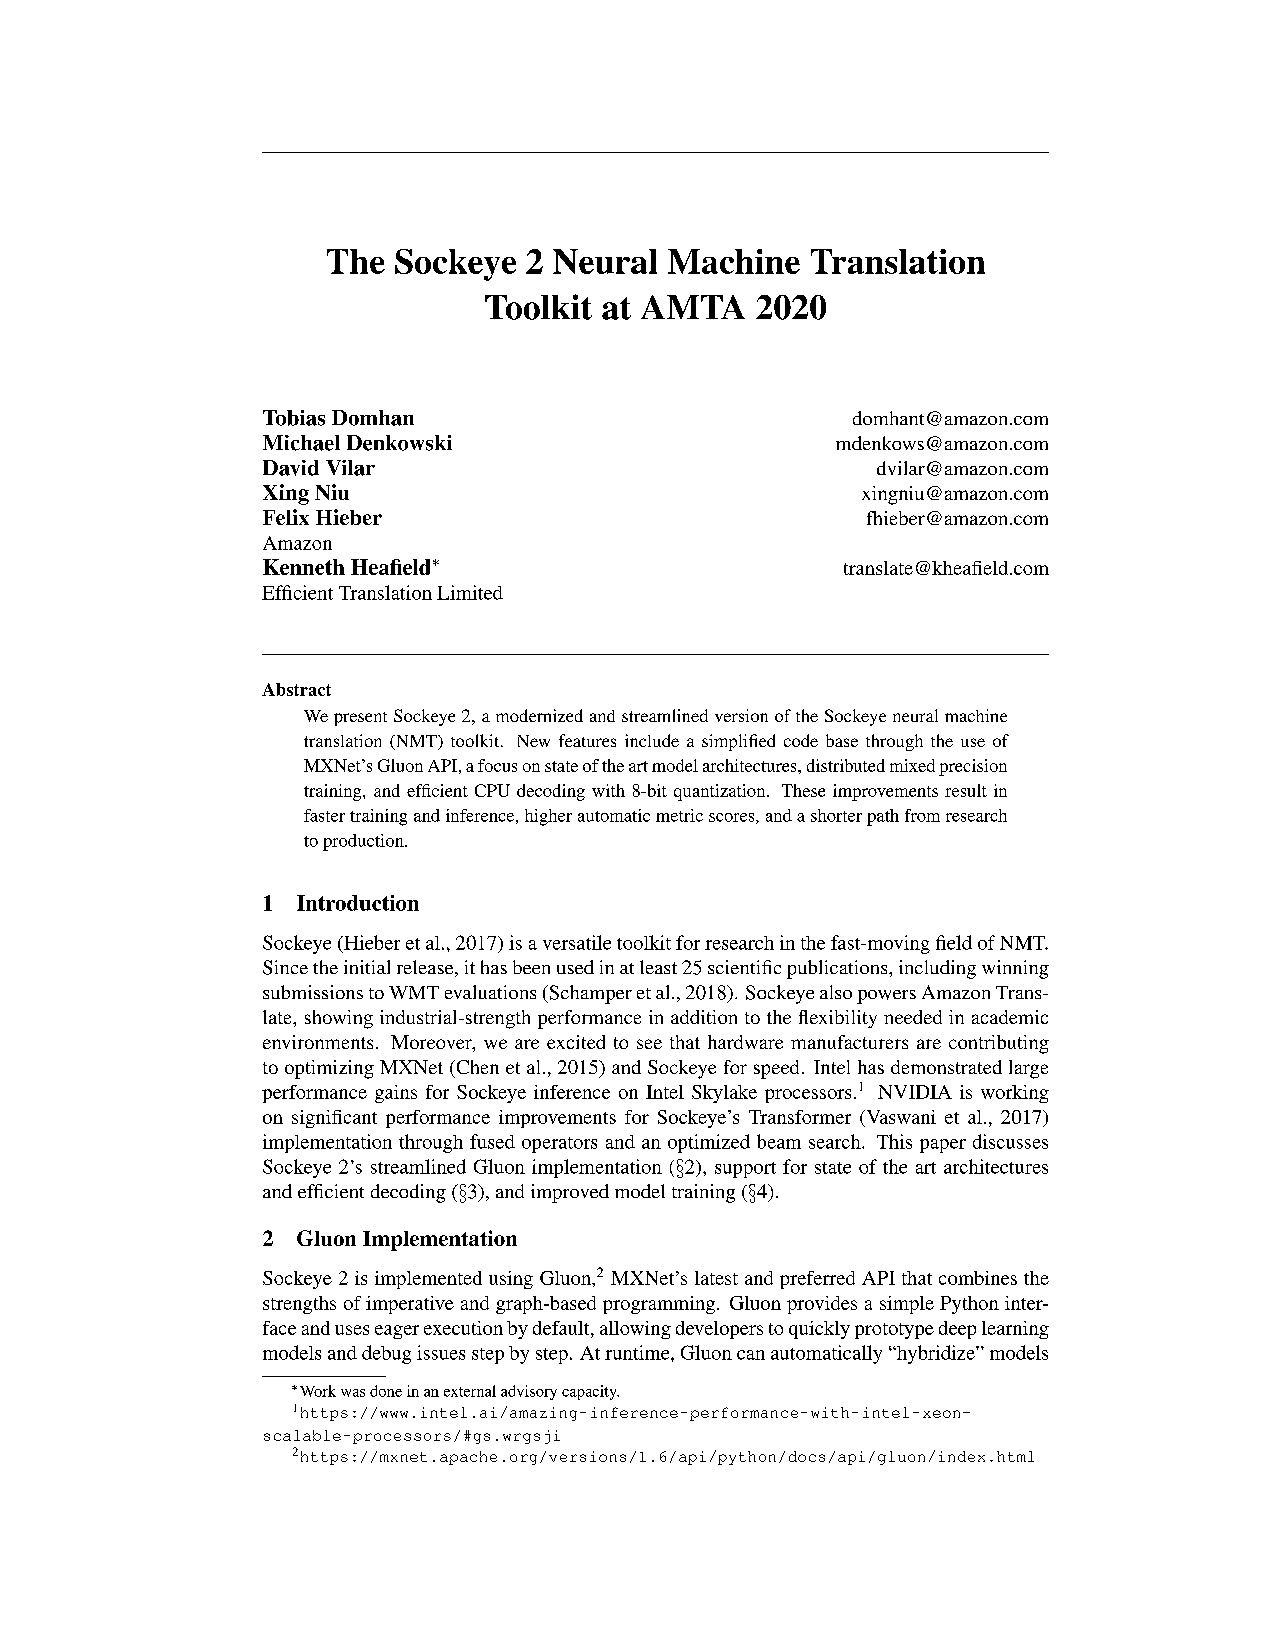 This page has width=1274, height=1649. I want to click on Introduction, so click(358, 903).
